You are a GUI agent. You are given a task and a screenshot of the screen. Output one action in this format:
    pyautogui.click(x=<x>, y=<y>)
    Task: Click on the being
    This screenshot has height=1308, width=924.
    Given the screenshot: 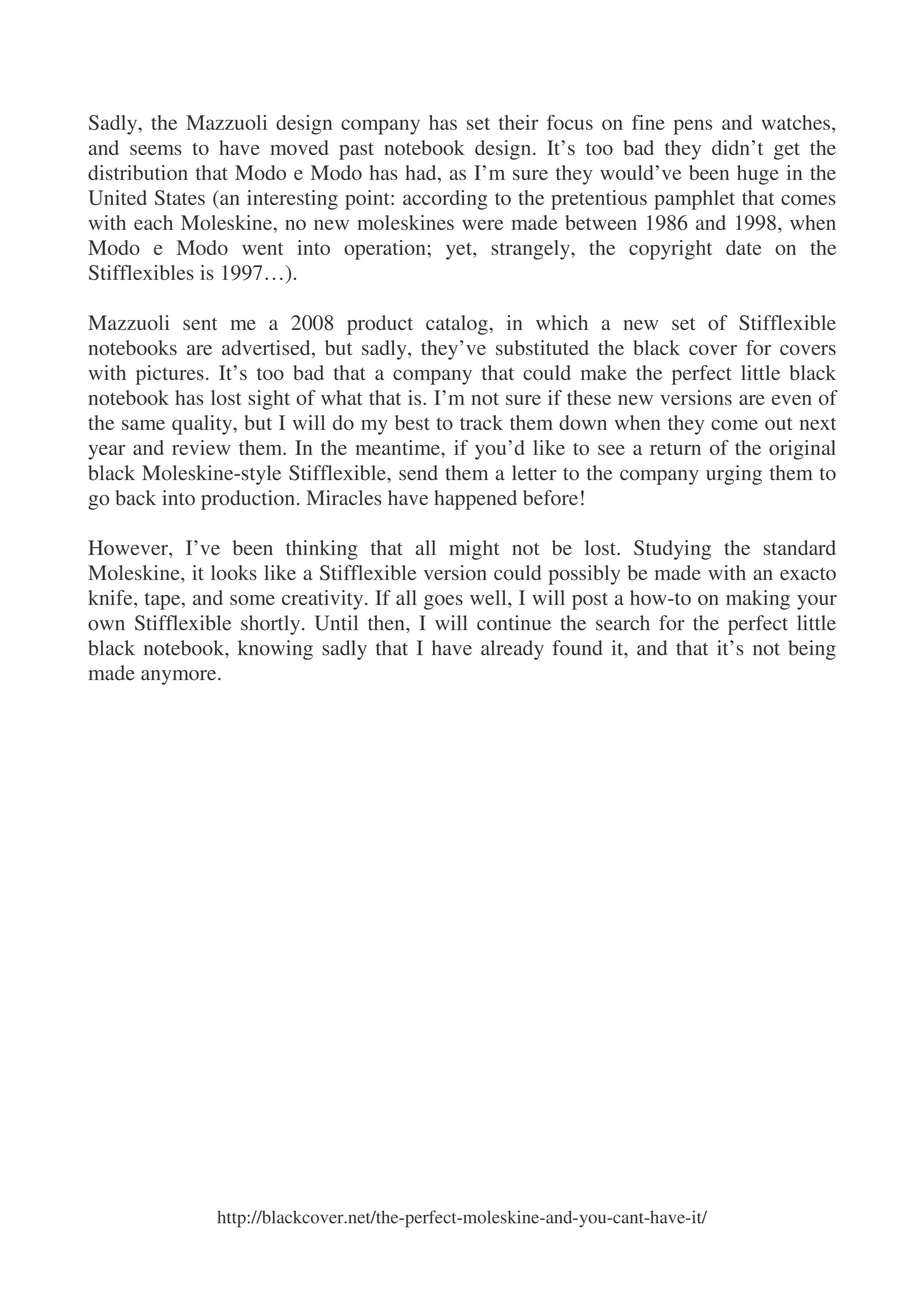 What is the action you would take?
    pyautogui.click(x=812, y=650)
